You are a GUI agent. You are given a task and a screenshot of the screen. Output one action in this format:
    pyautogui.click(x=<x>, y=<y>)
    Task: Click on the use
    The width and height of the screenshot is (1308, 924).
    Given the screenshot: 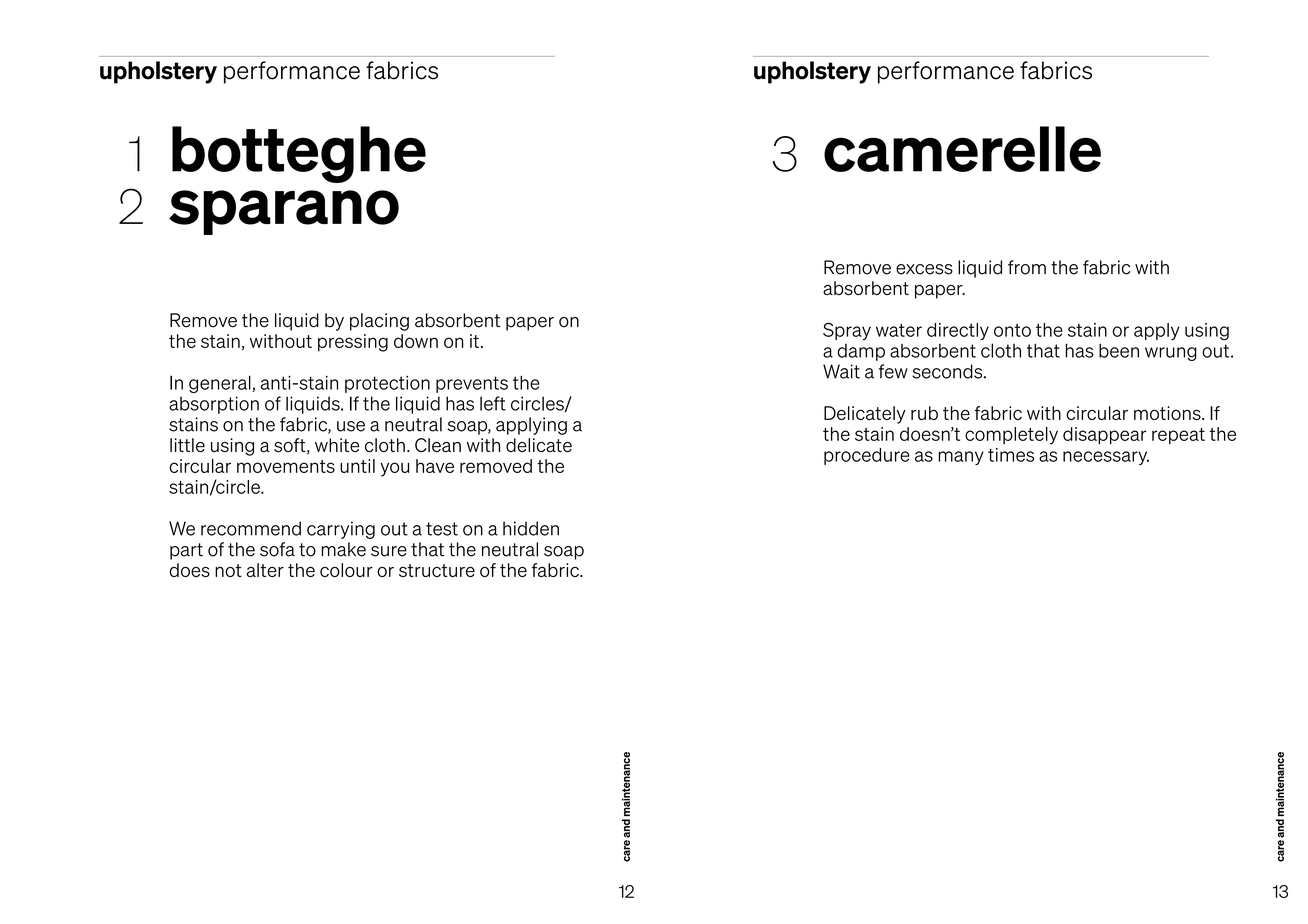 What is the action you would take?
    pyautogui.click(x=351, y=426)
